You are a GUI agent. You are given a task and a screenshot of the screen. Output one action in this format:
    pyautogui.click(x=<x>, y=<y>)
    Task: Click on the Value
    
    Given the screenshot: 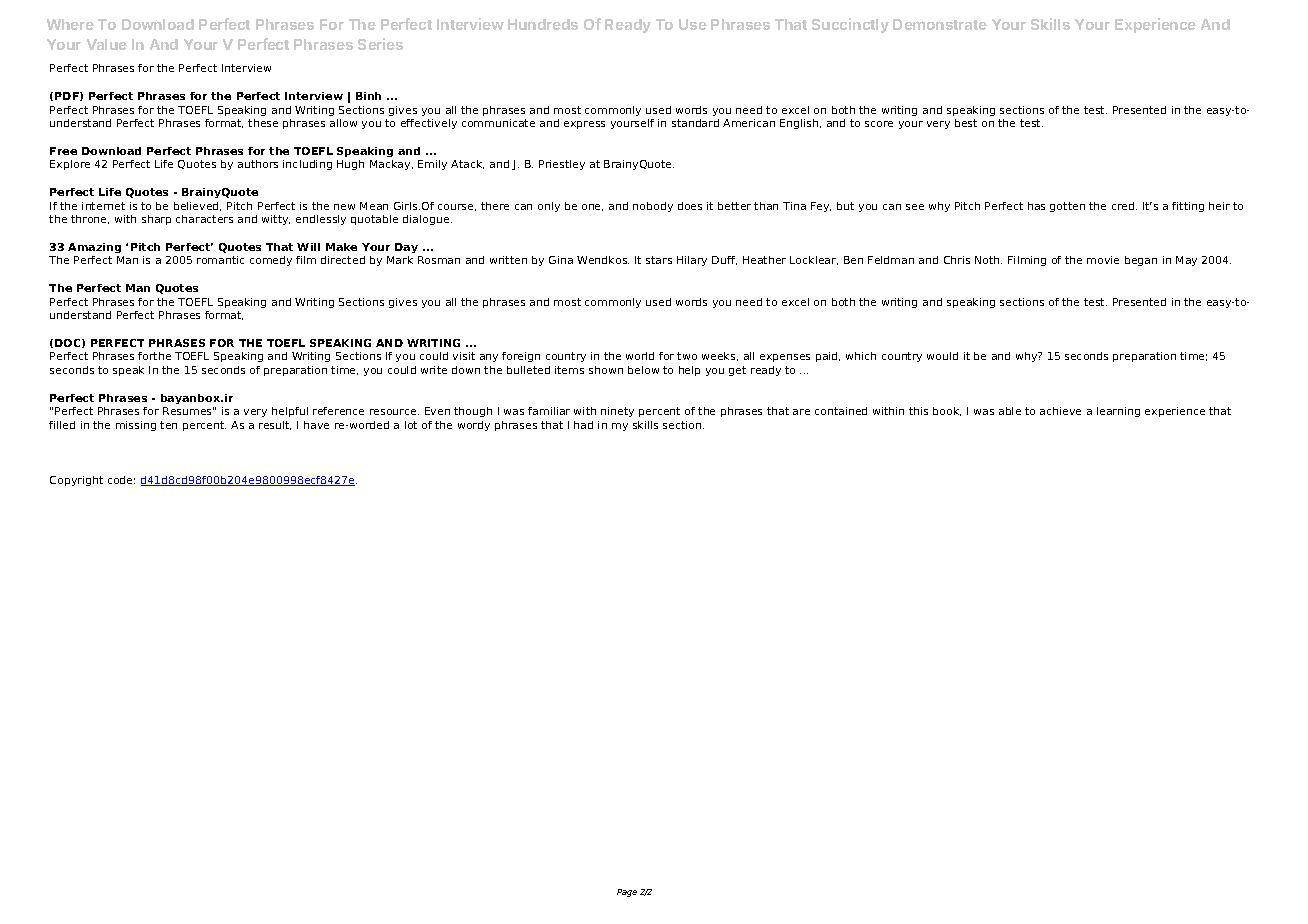 What is the action you would take?
    pyautogui.click(x=107, y=44)
